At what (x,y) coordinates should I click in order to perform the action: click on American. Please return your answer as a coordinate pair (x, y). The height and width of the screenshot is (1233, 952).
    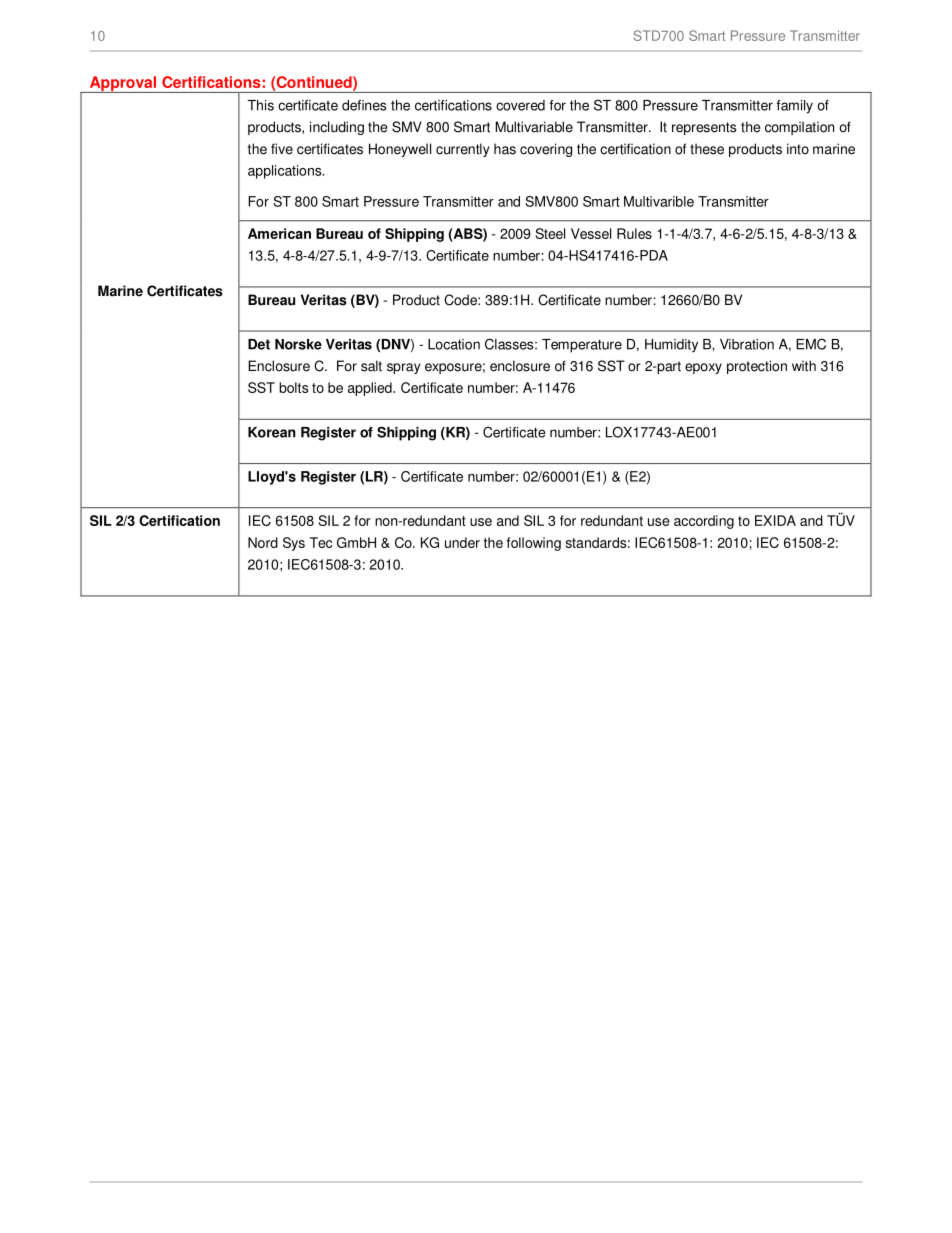
    Looking at the image, I should click on (279, 233).
